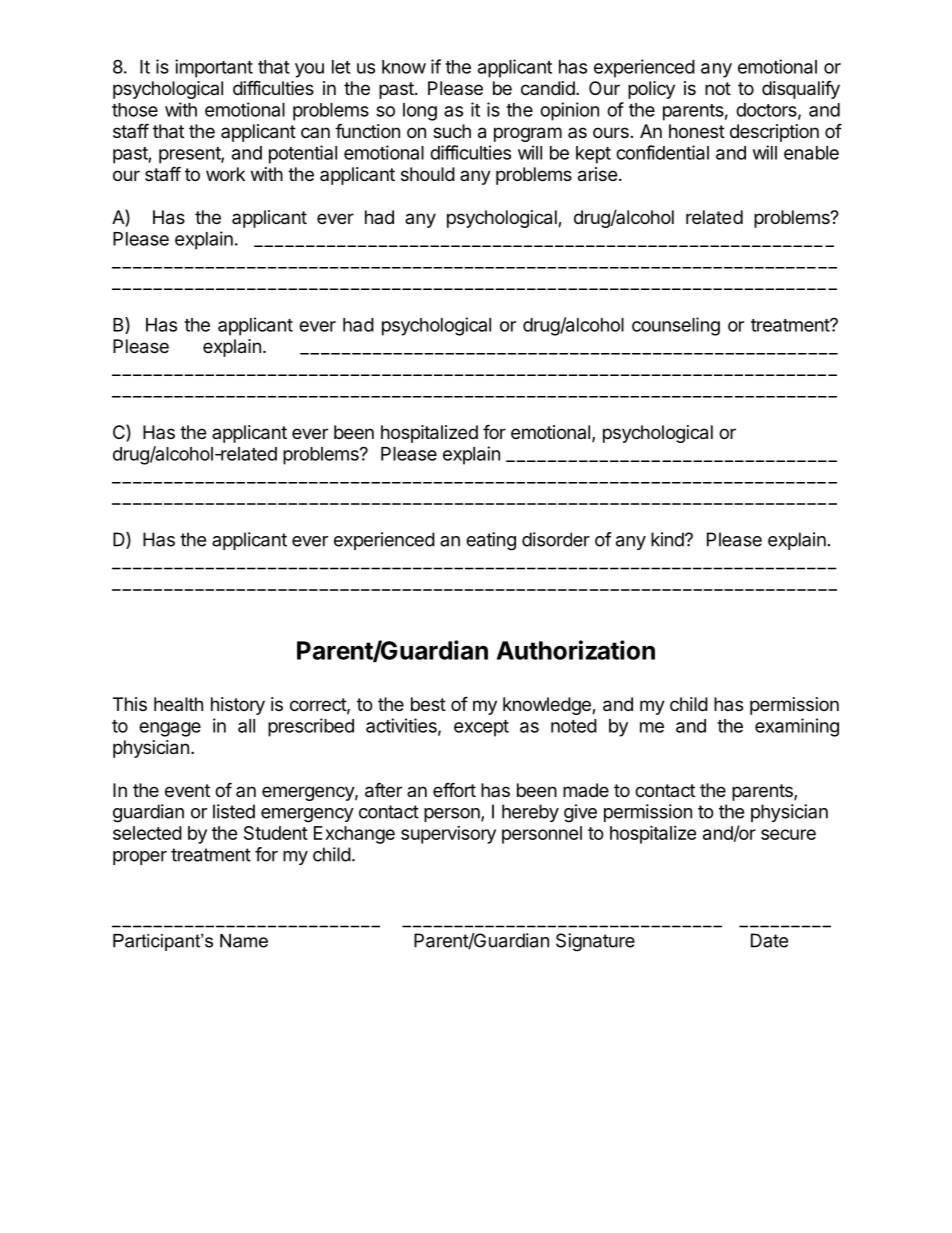 This document has width=952, height=1233. What do you see at coordinates (556, 539) in the document?
I see `disorder` at bounding box center [556, 539].
